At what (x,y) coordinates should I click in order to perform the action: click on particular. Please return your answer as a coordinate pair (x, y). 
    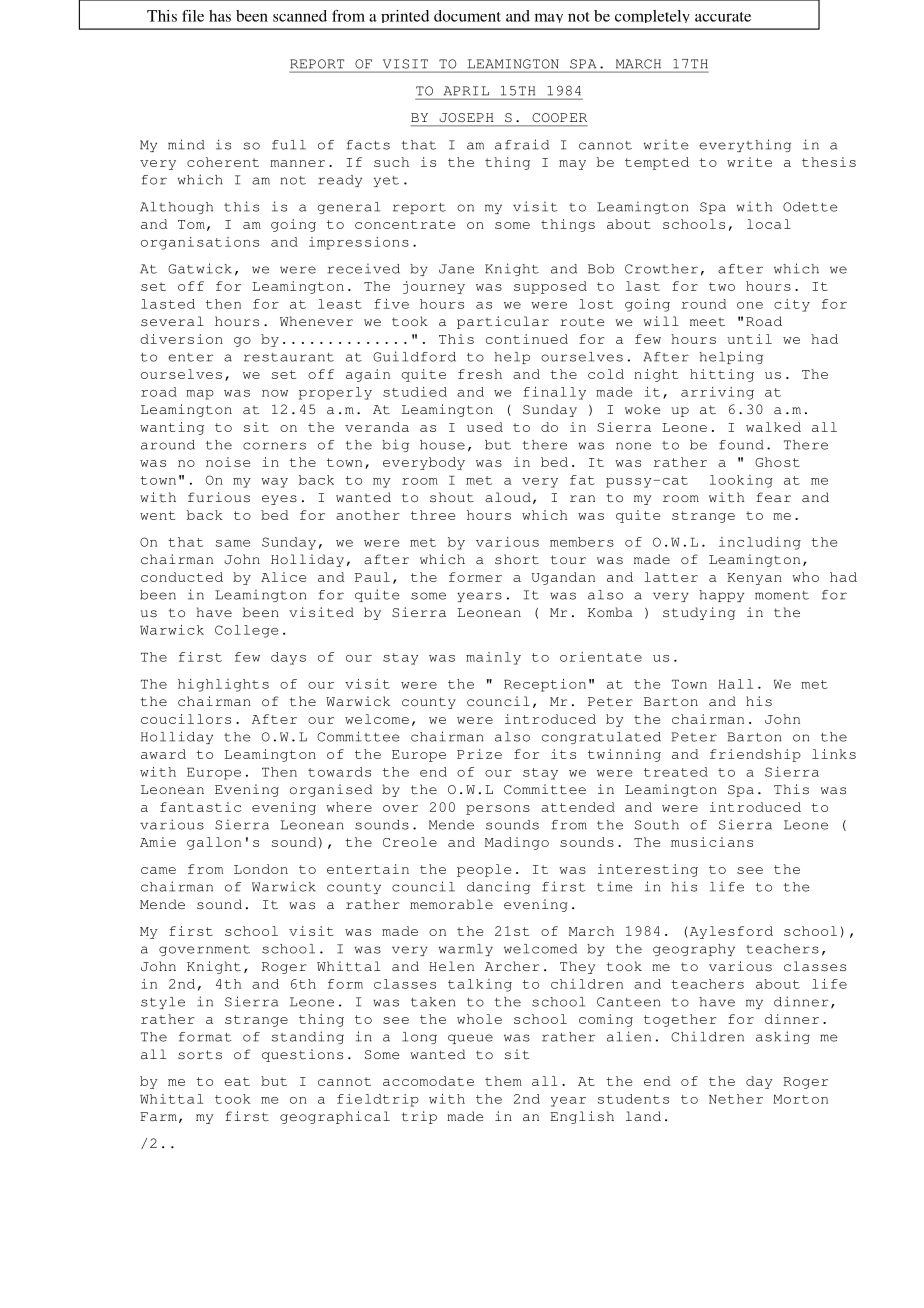
    Looking at the image, I should click on (503, 322).
